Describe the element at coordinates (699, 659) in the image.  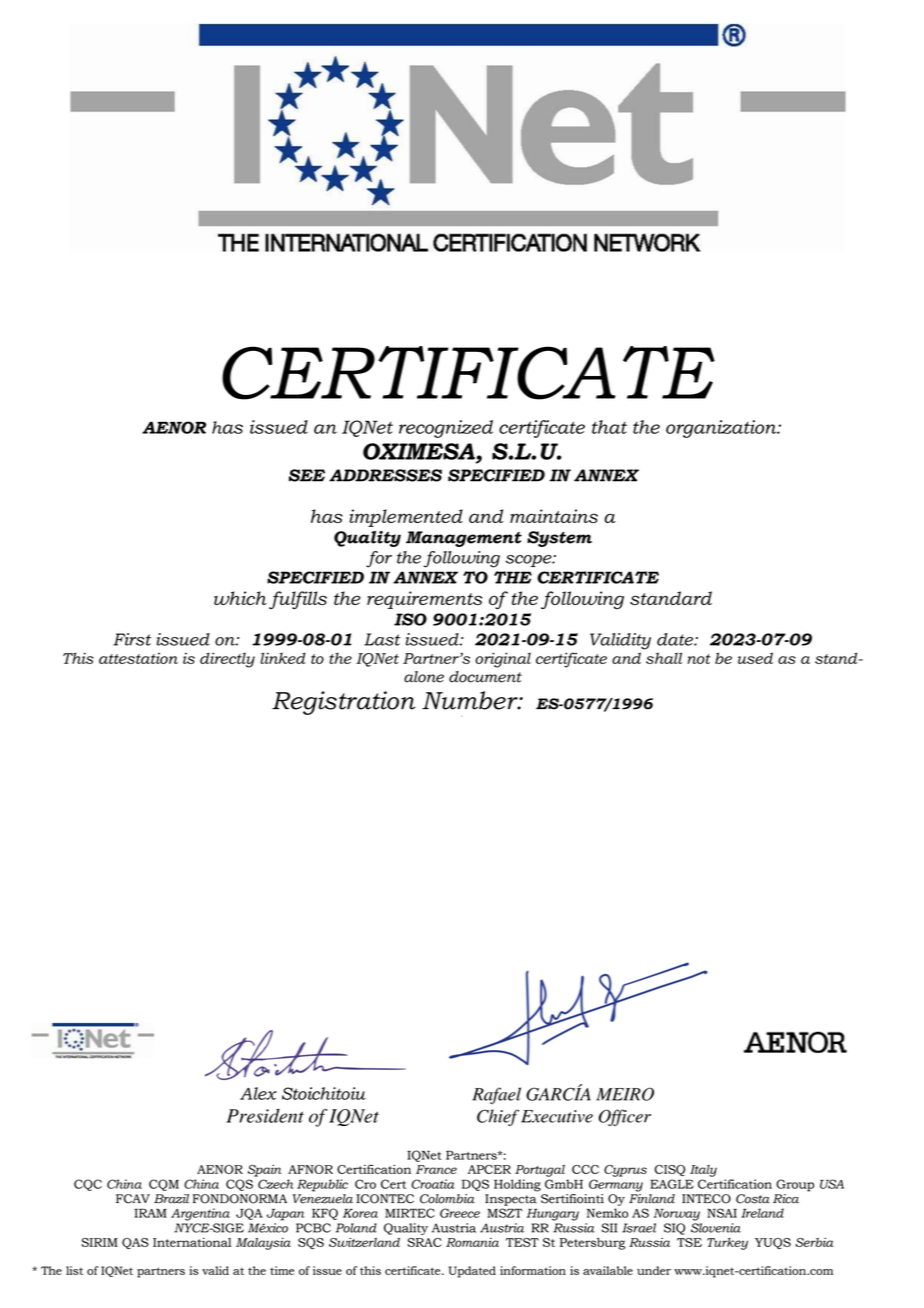
I see `not` at that location.
